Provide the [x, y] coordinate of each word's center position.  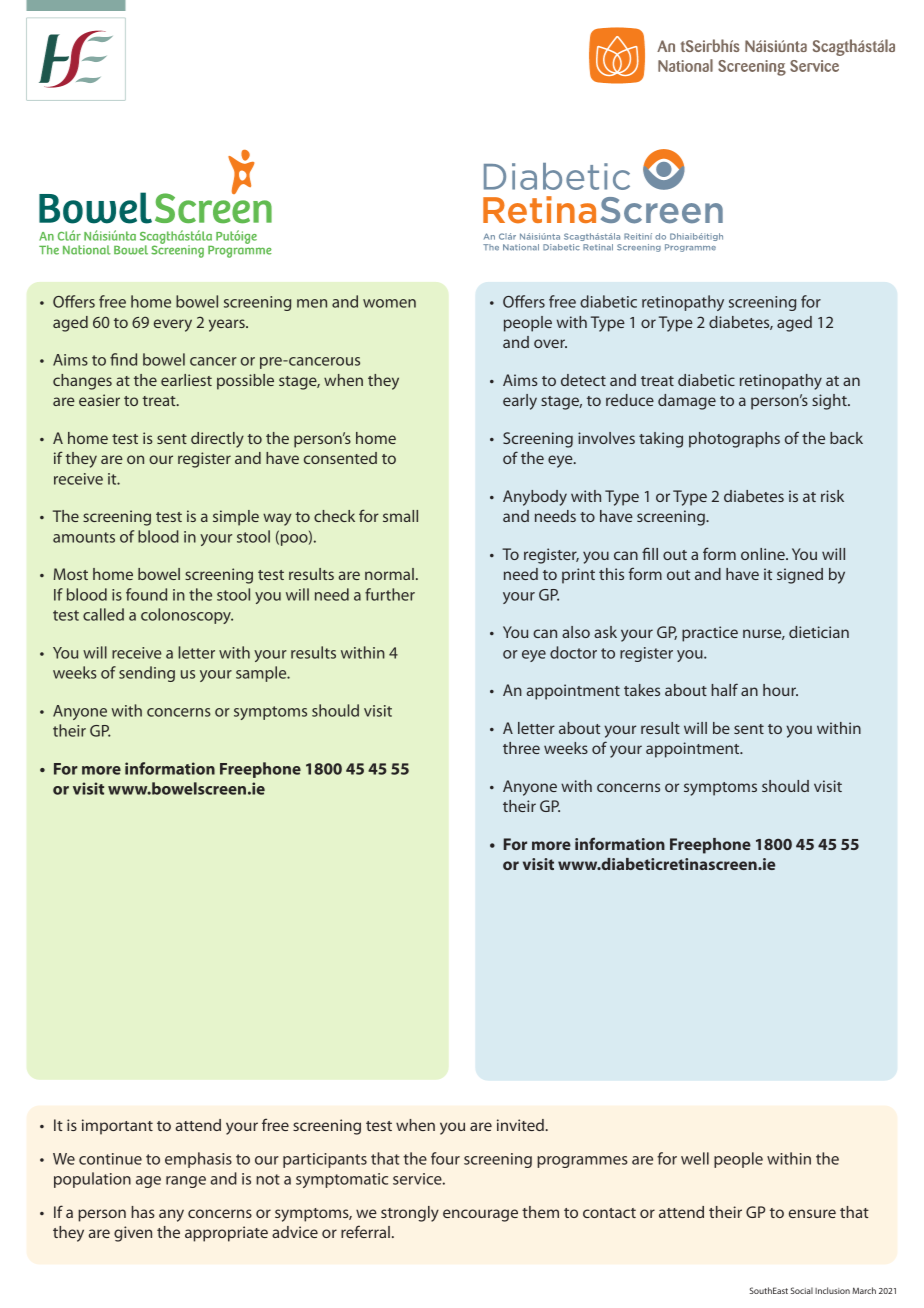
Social [802, 1290]
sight [830, 402]
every [173, 325]
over [550, 343]
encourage [480, 1215]
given [133, 1234]
